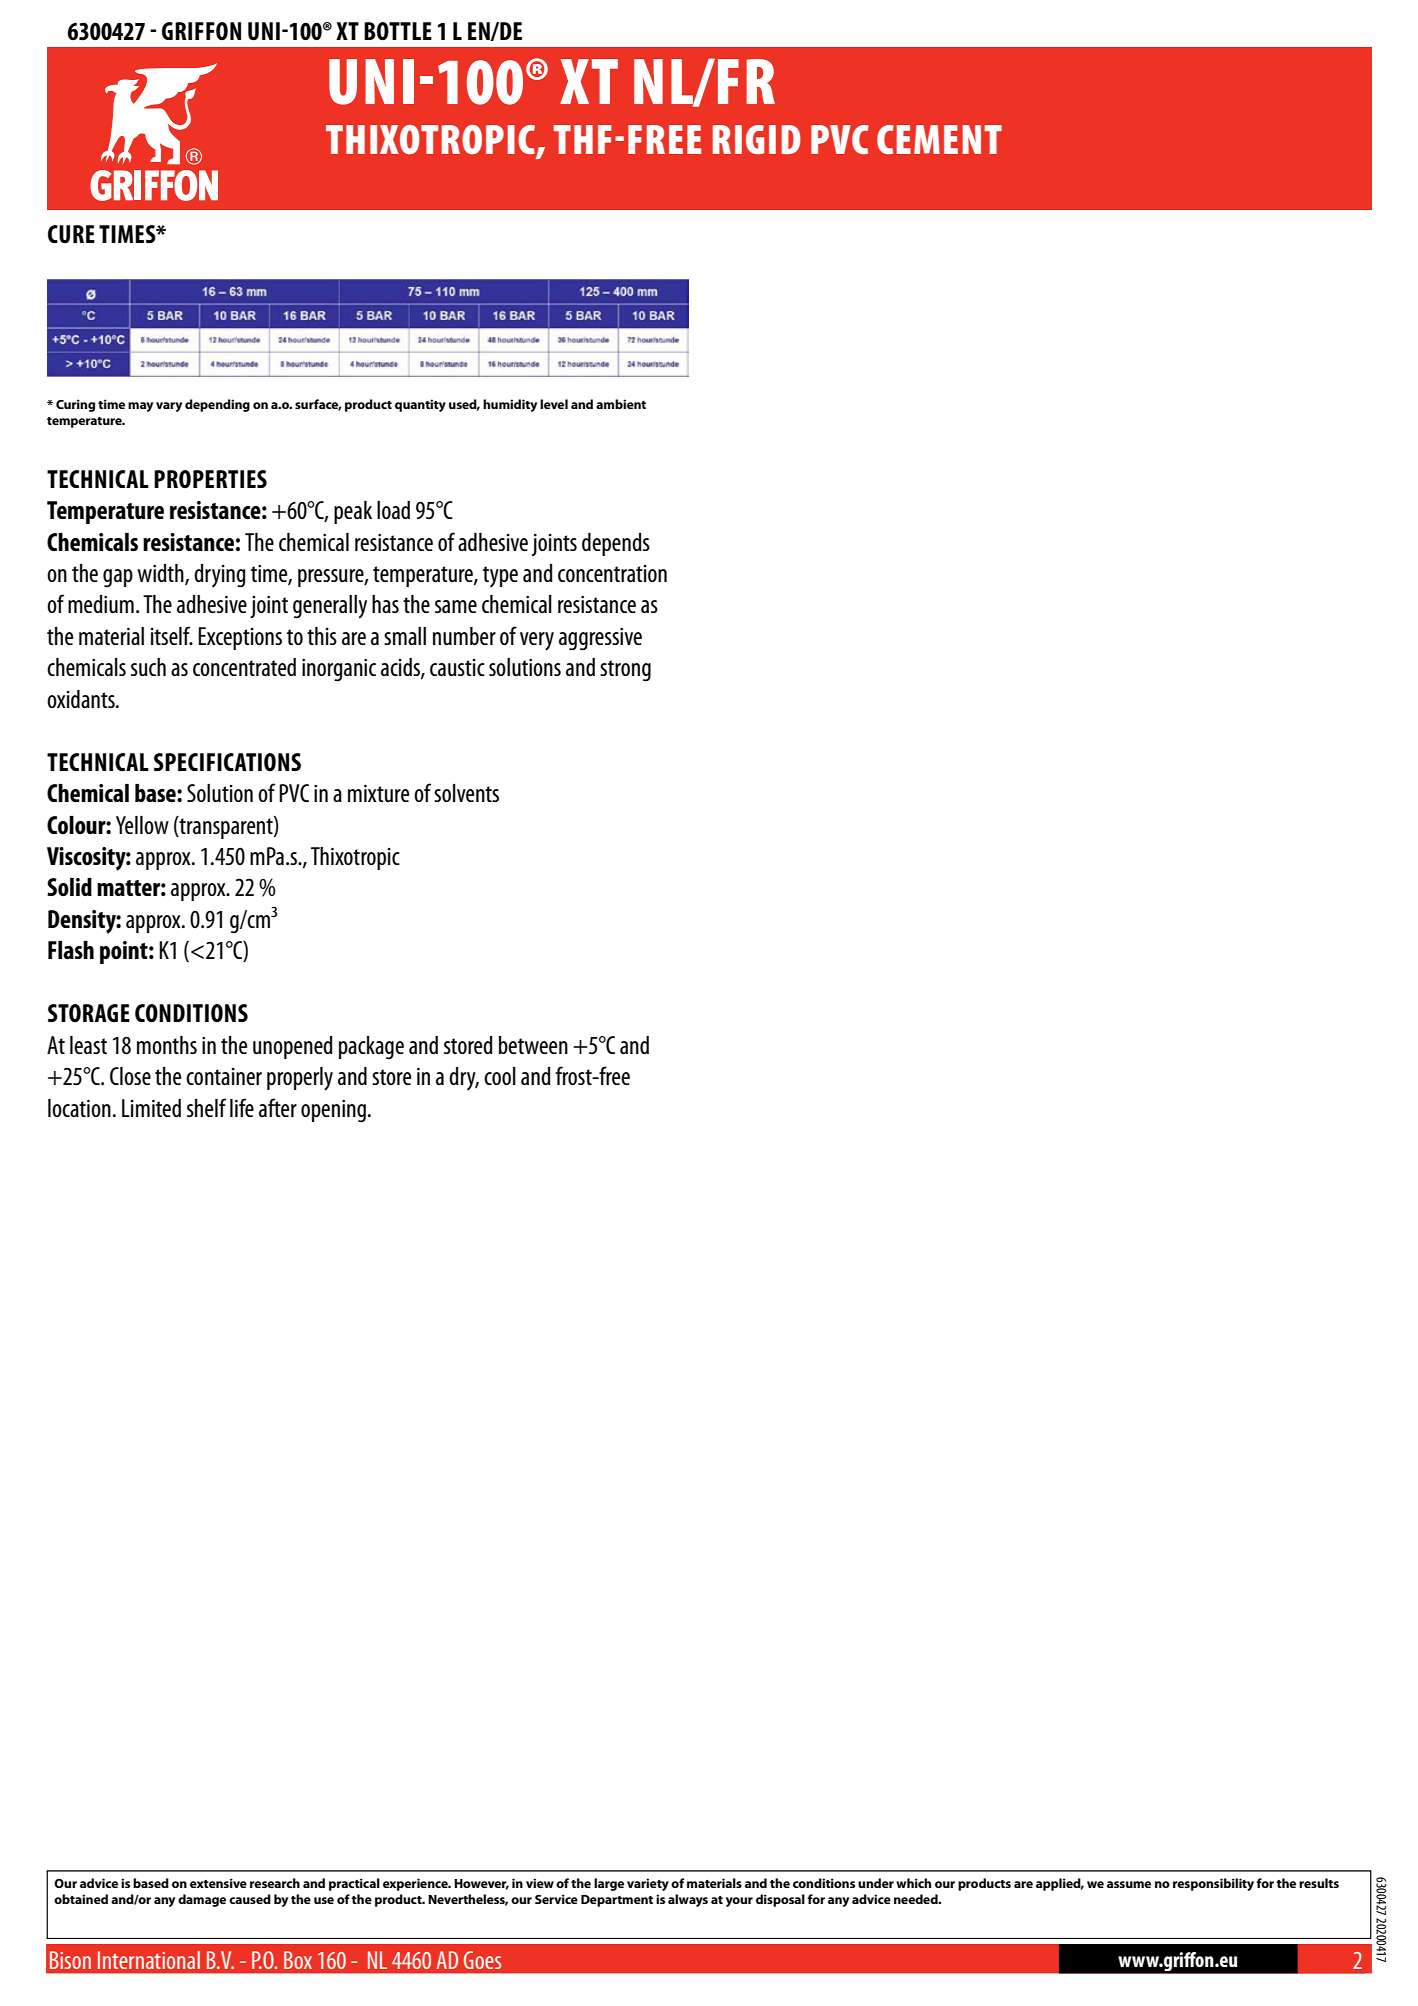 This image has width=1418, height=2006. I want to click on cement, so click(939, 139).
